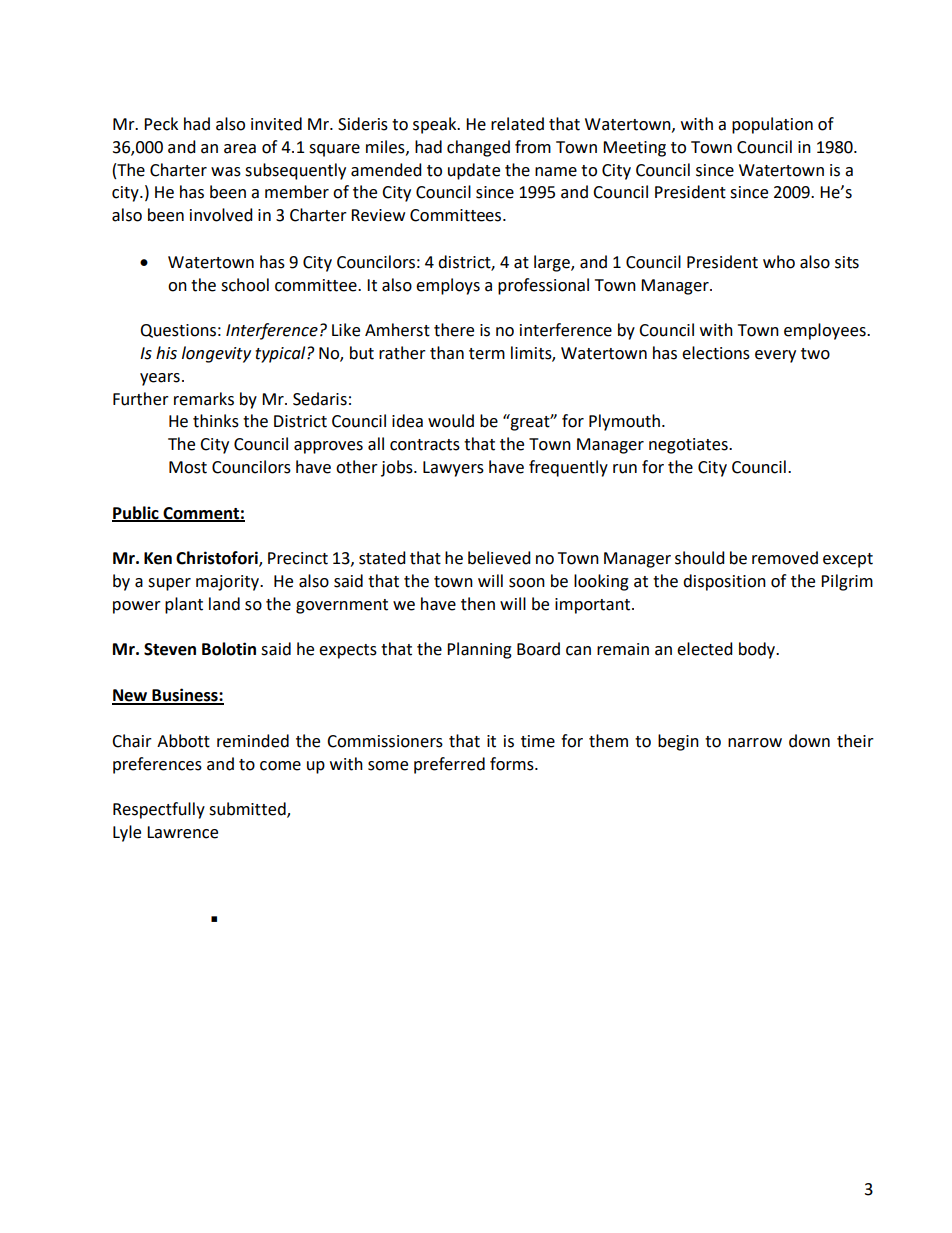  What do you see at coordinates (453, 469) in the document?
I see `Lawyers` at bounding box center [453, 469].
